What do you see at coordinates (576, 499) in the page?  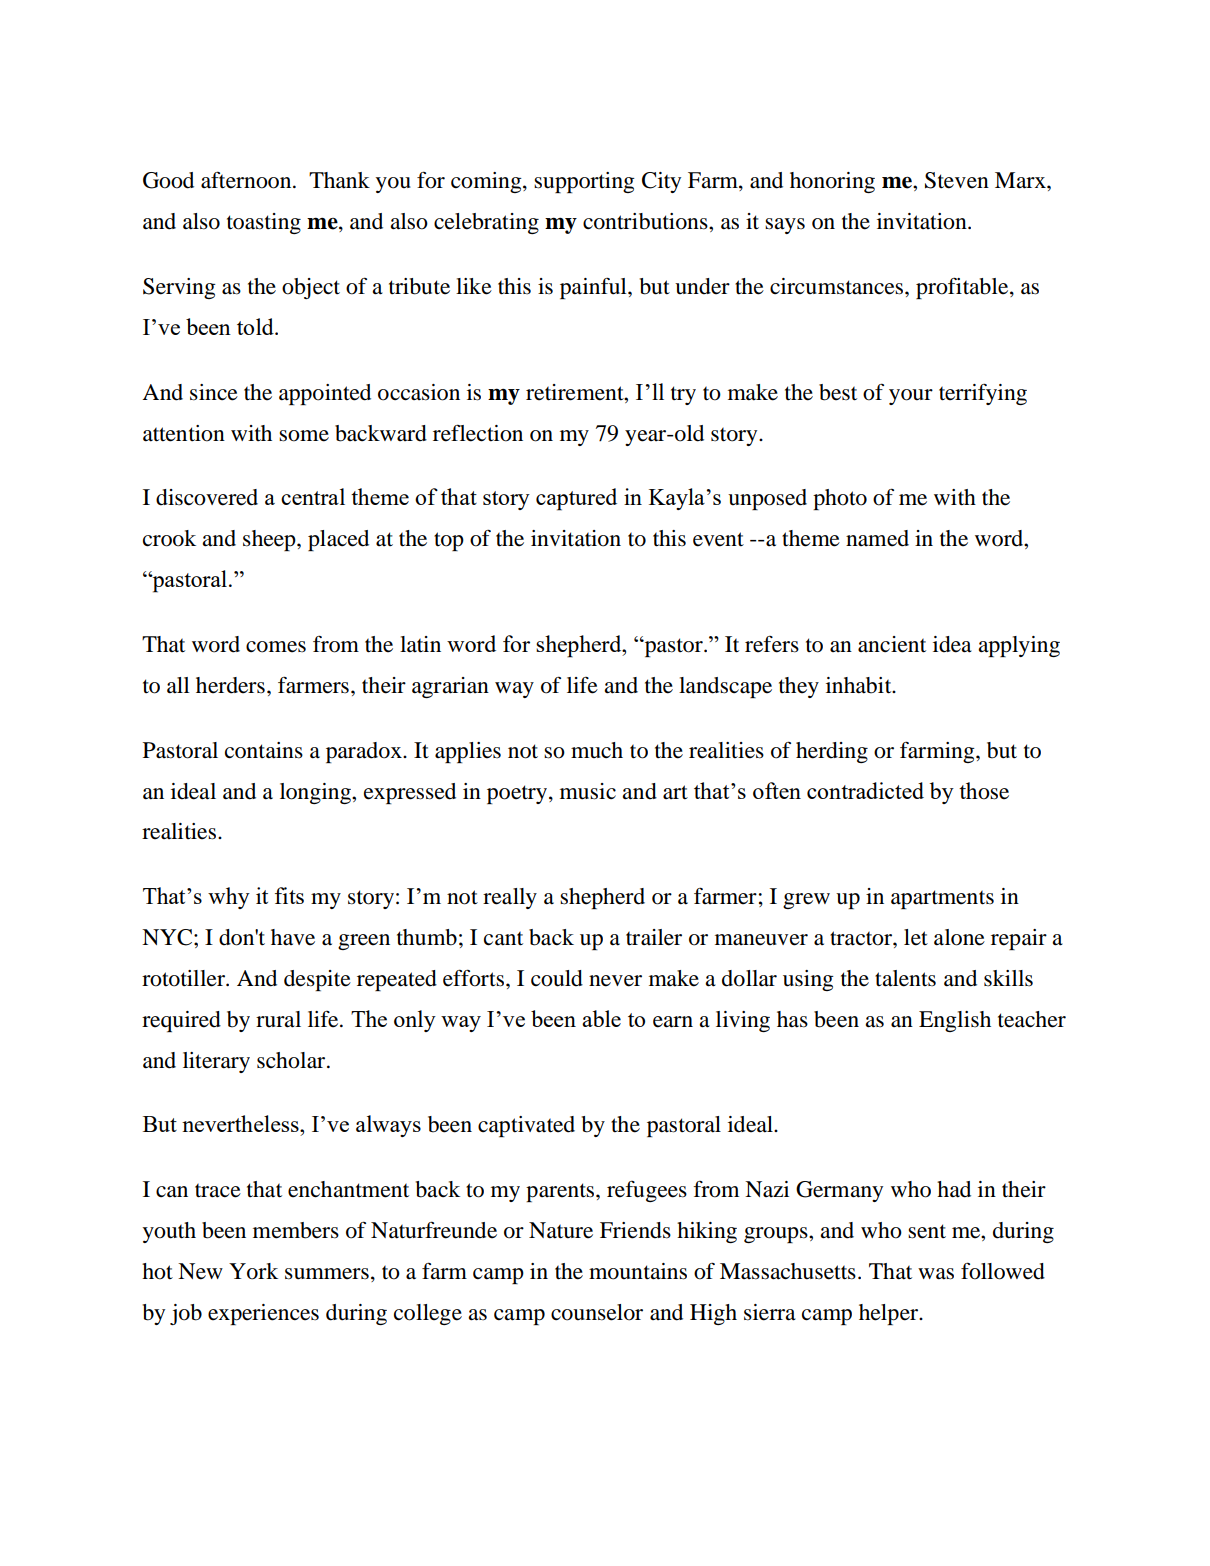 I see `captured` at bounding box center [576, 499].
